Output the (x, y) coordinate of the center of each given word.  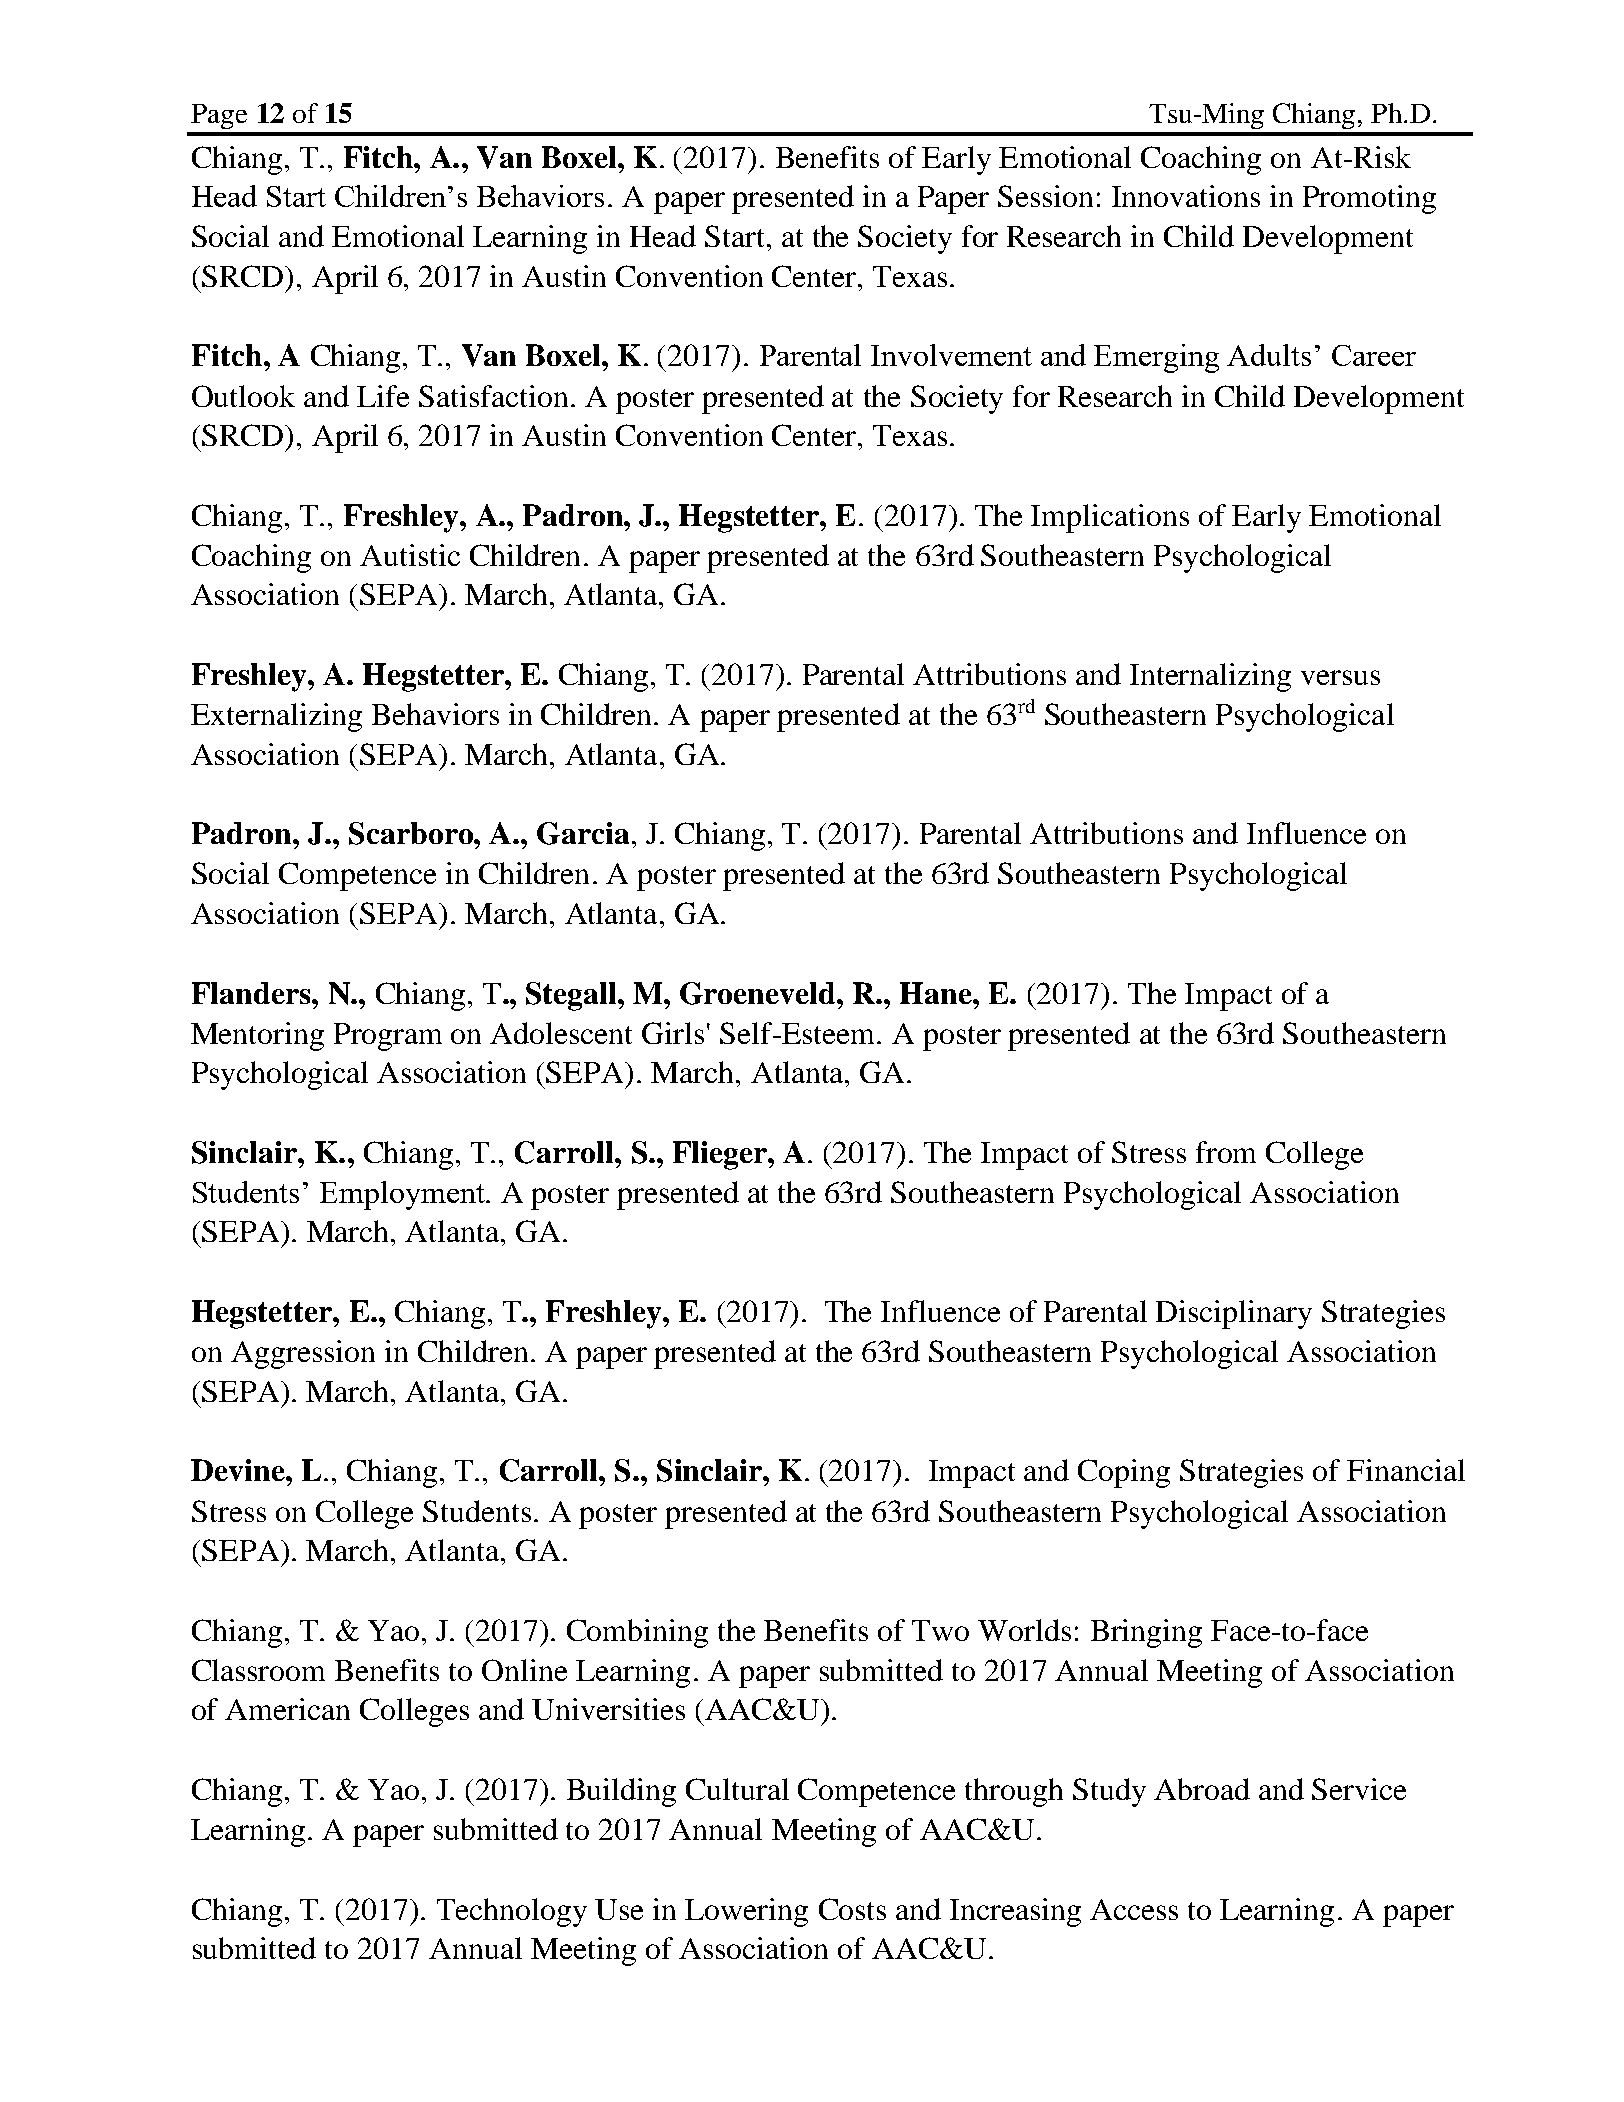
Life (383, 396)
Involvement (951, 355)
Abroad (1202, 1789)
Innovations (1186, 196)
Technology (512, 1912)
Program (388, 1037)
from (1226, 1152)
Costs (852, 1909)
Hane (937, 993)
